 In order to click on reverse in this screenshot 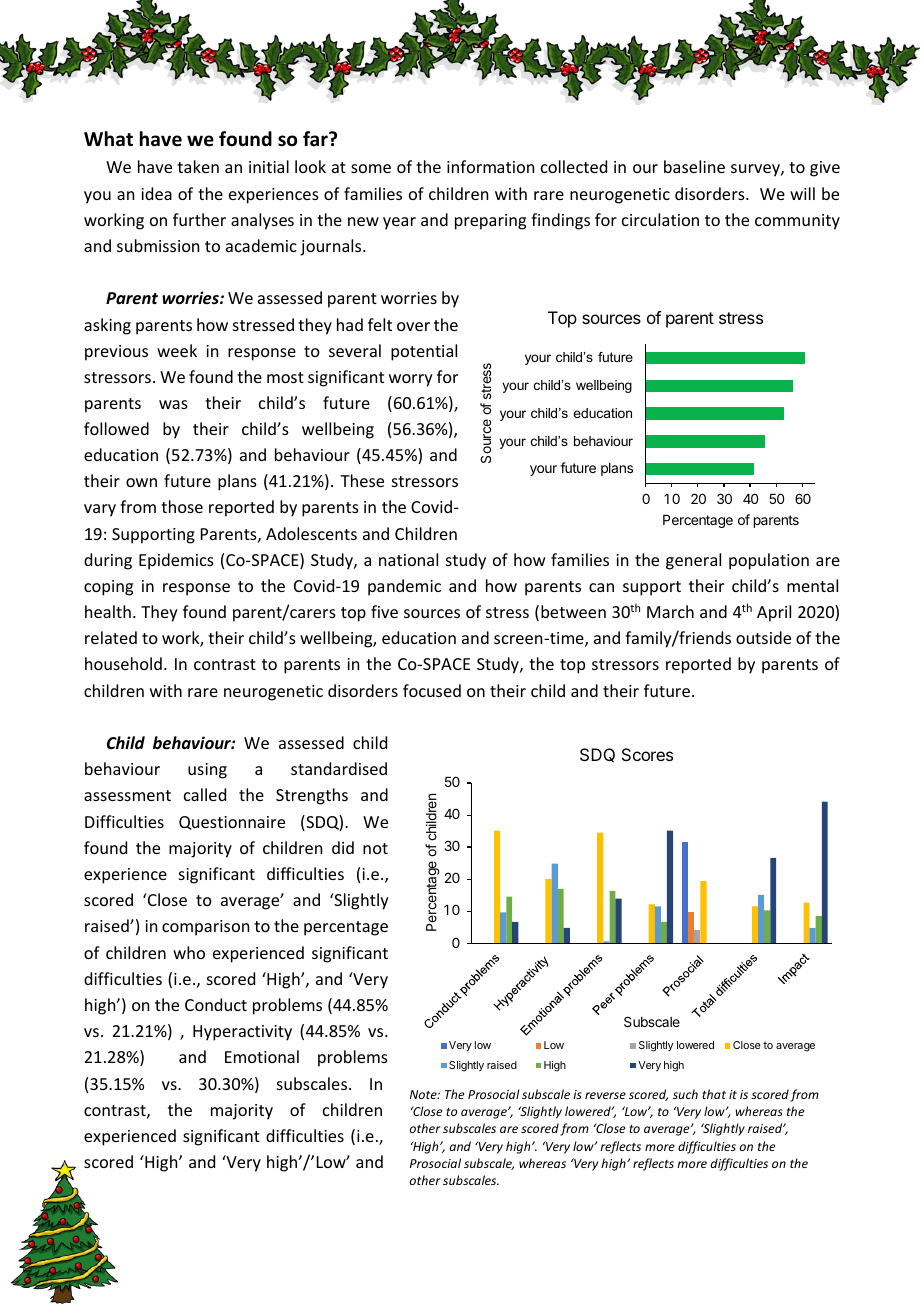, I will do `click(605, 1095)`.
